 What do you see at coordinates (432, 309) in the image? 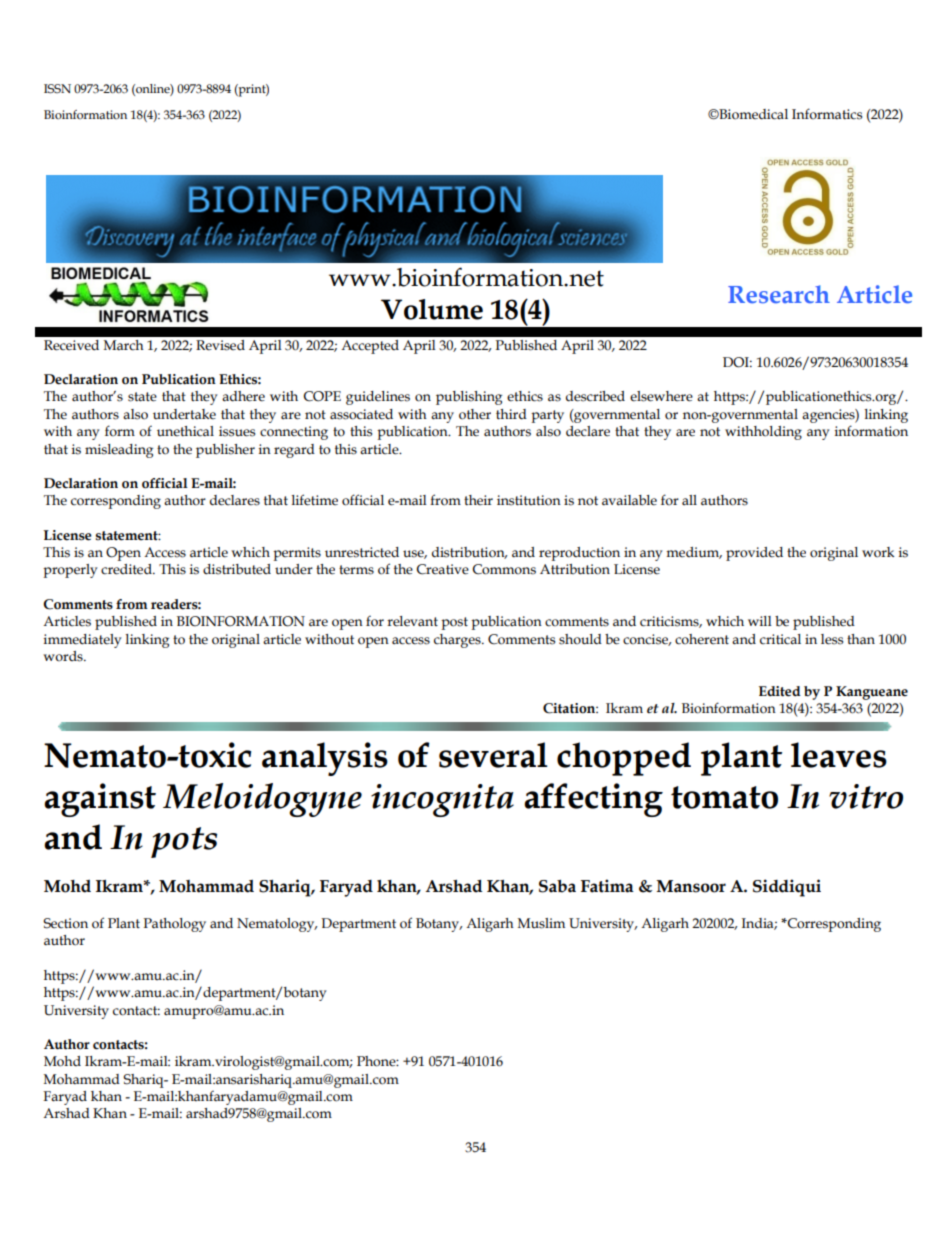
I see `Volume` at bounding box center [432, 309].
